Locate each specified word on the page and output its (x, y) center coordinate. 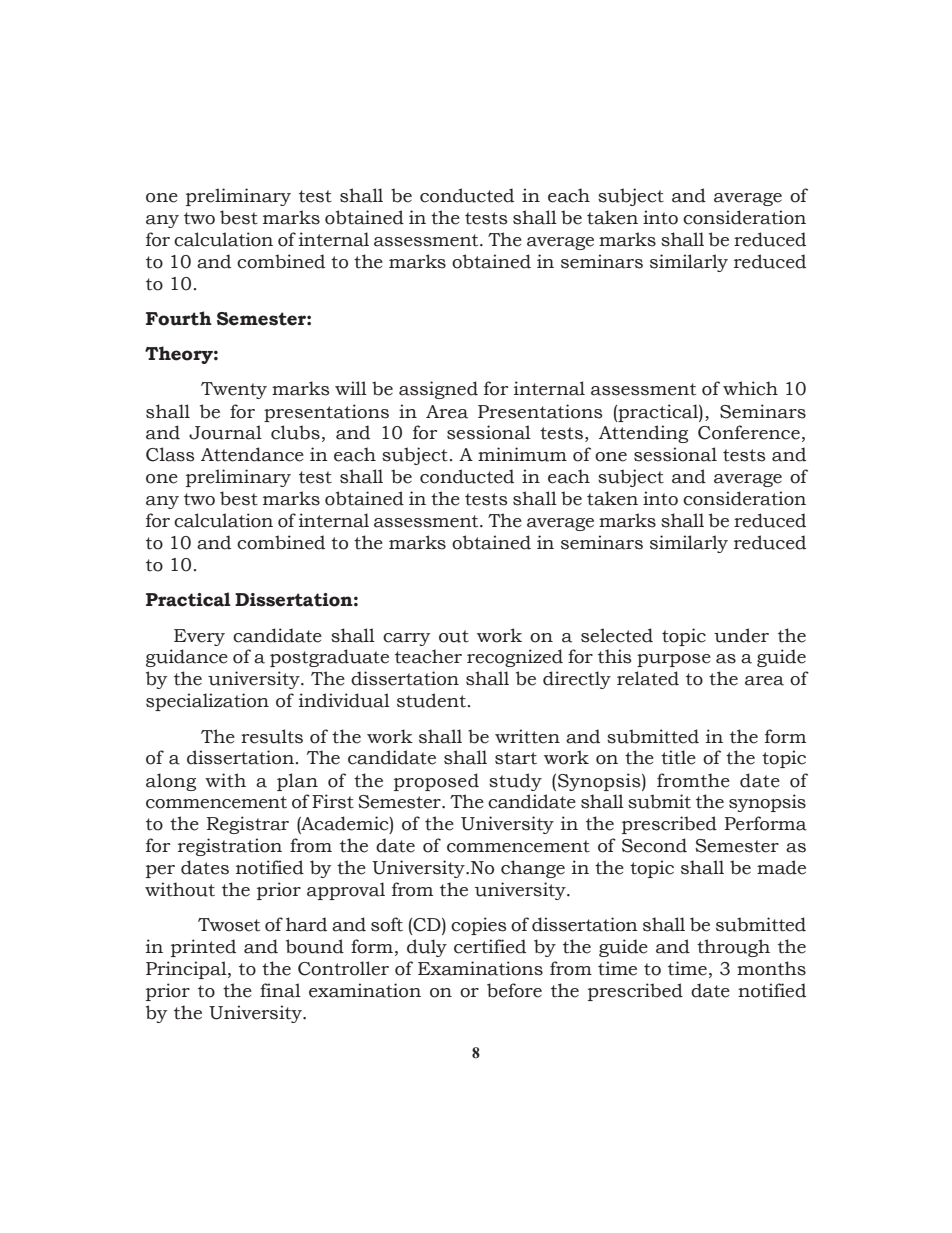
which (750, 388)
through (733, 948)
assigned (438, 390)
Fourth (179, 318)
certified (490, 946)
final (280, 990)
